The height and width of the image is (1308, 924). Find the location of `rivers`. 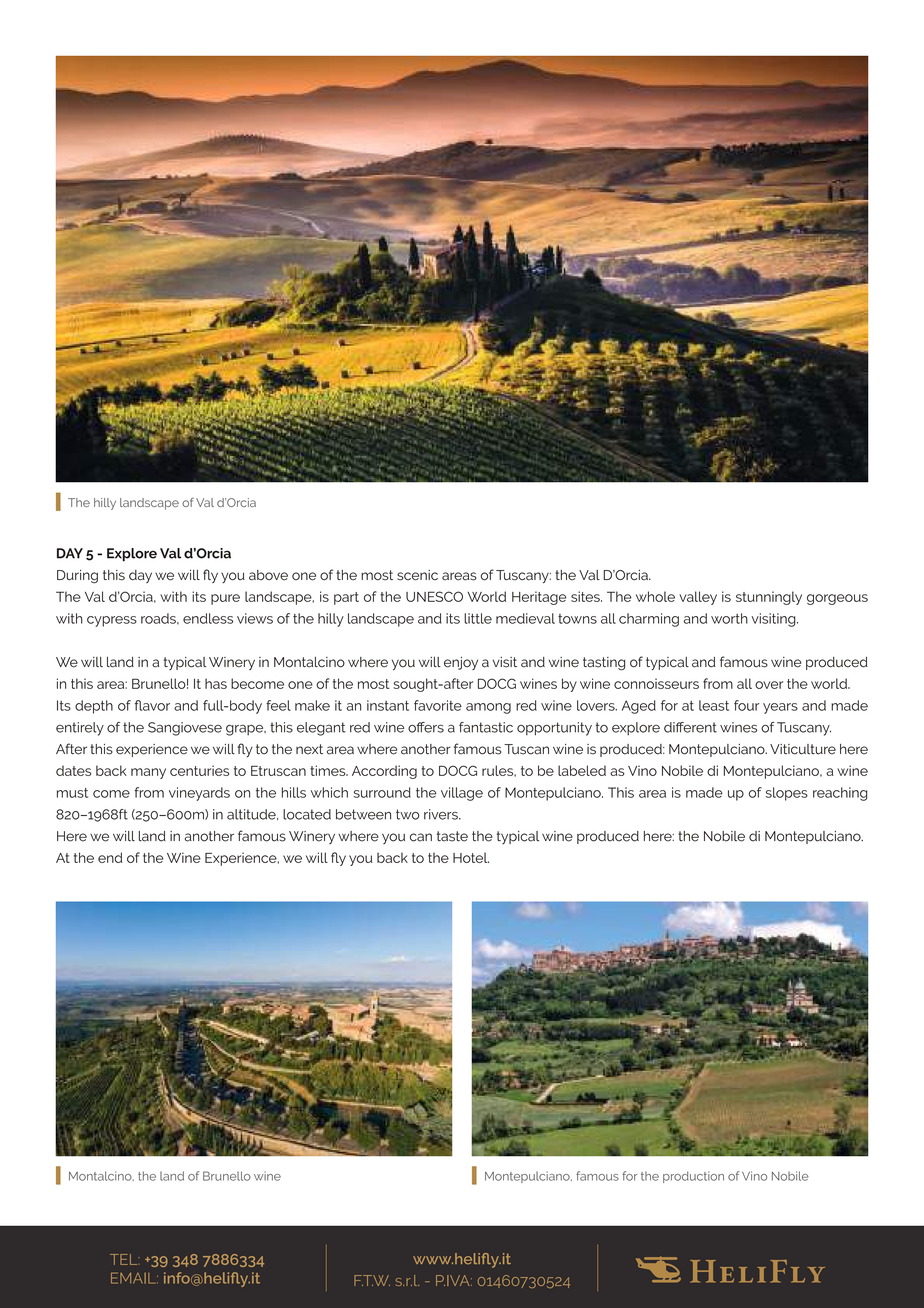

rivers is located at coordinates (442, 814).
